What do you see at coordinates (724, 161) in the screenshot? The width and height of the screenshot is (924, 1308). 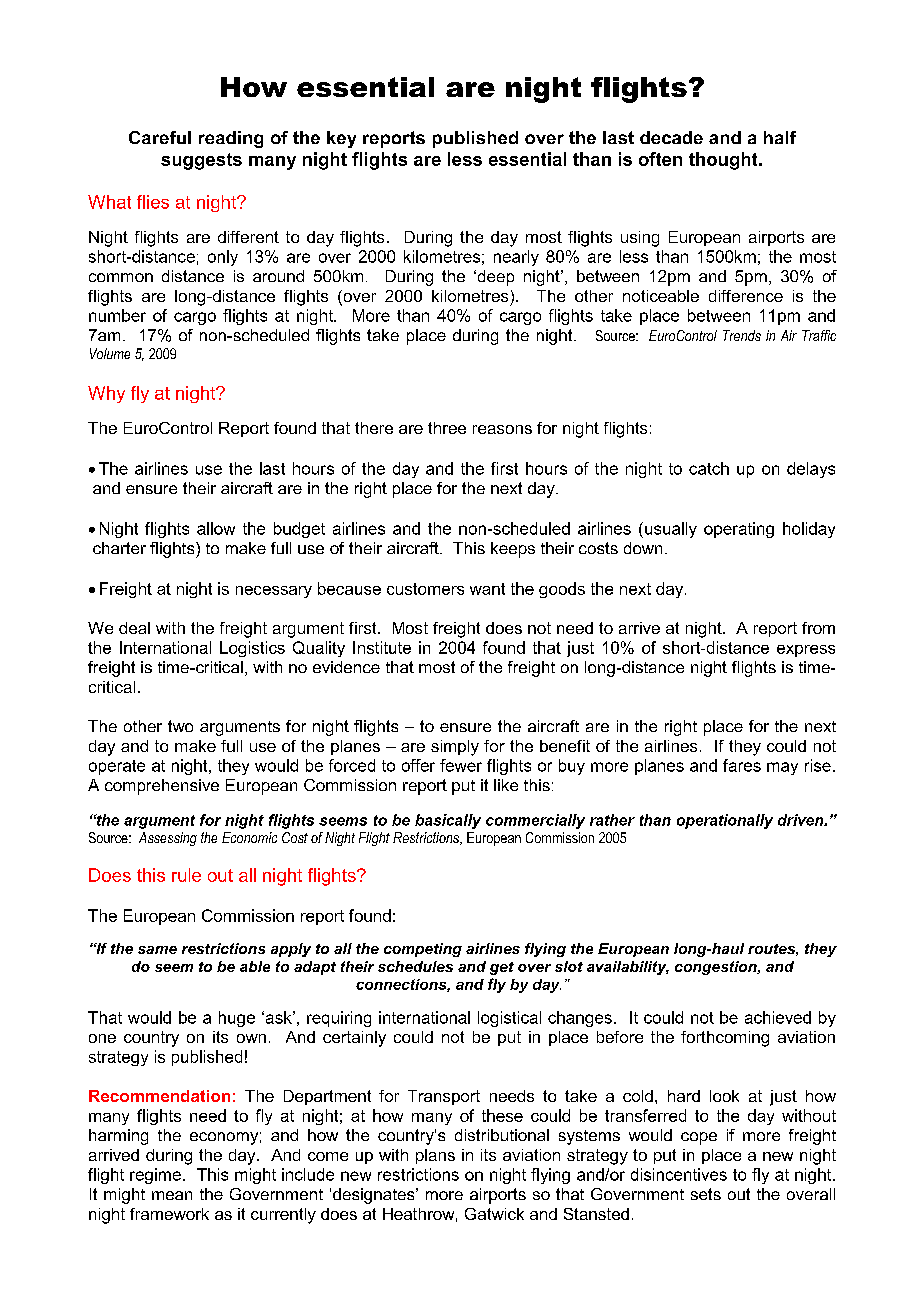 I see `thought` at bounding box center [724, 161].
